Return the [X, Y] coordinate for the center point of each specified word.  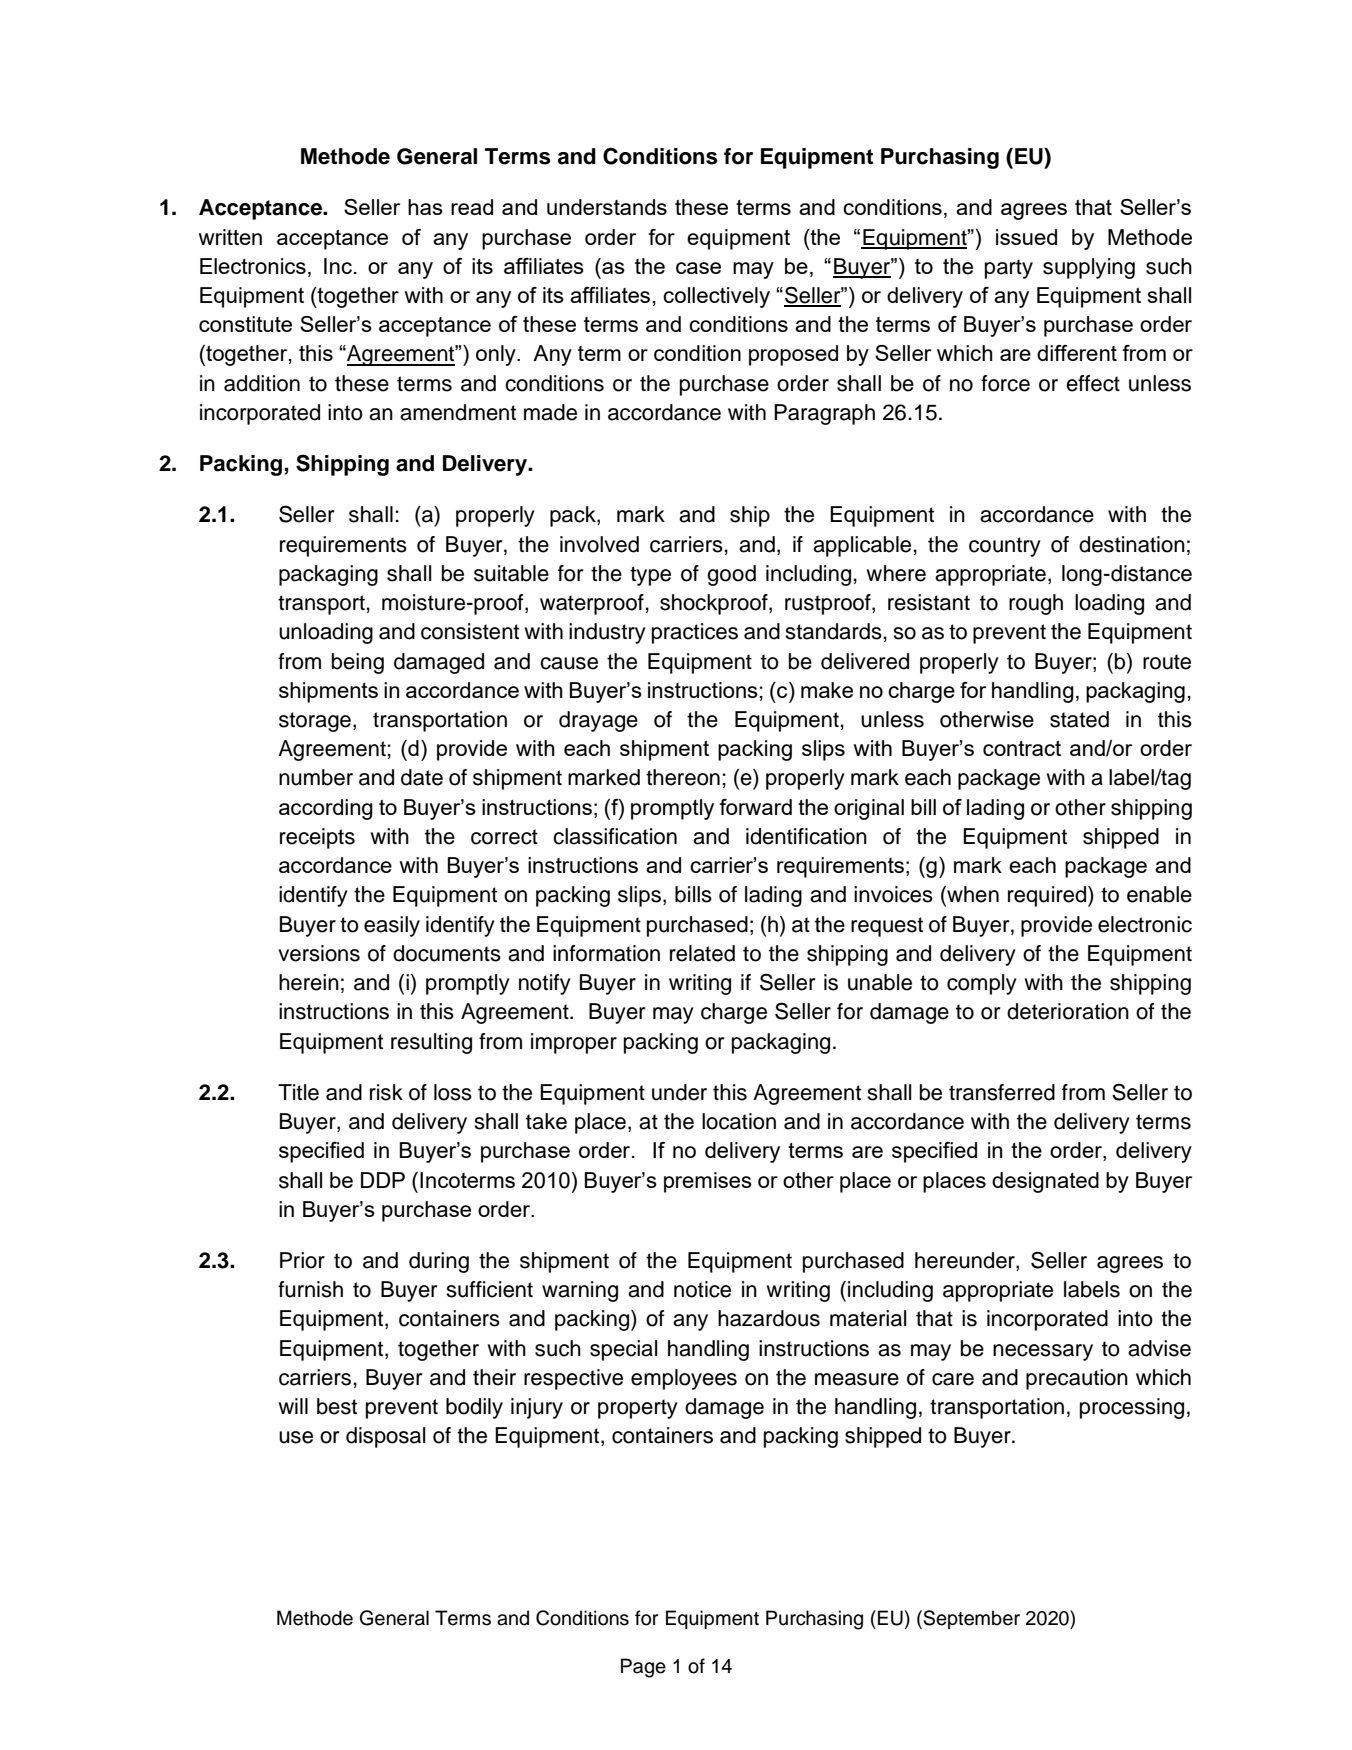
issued [1026, 237]
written [230, 237]
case [698, 268]
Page [643, 1668]
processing [1132, 1408]
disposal [386, 1437]
